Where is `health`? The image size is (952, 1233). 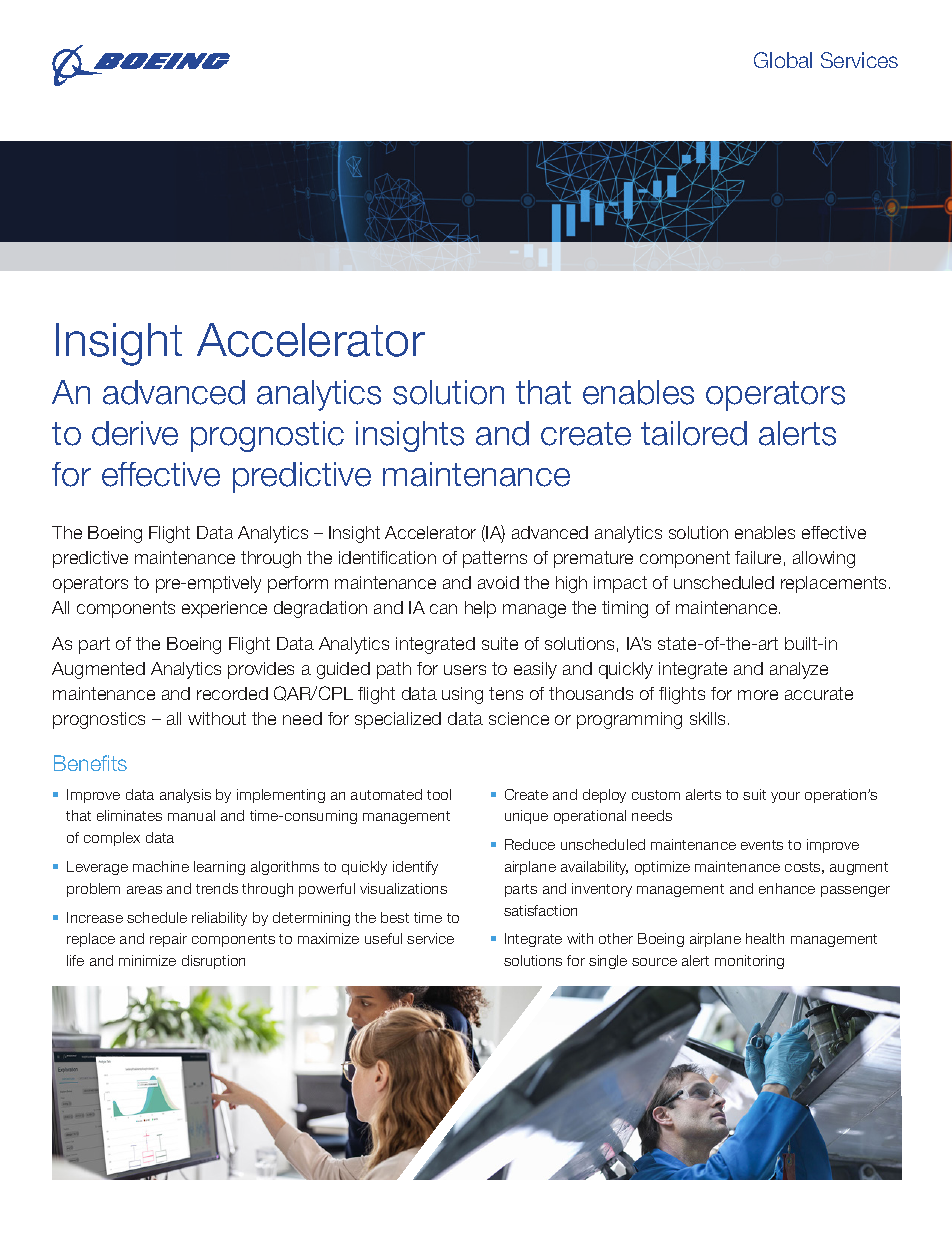 health is located at coordinates (765, 938).
